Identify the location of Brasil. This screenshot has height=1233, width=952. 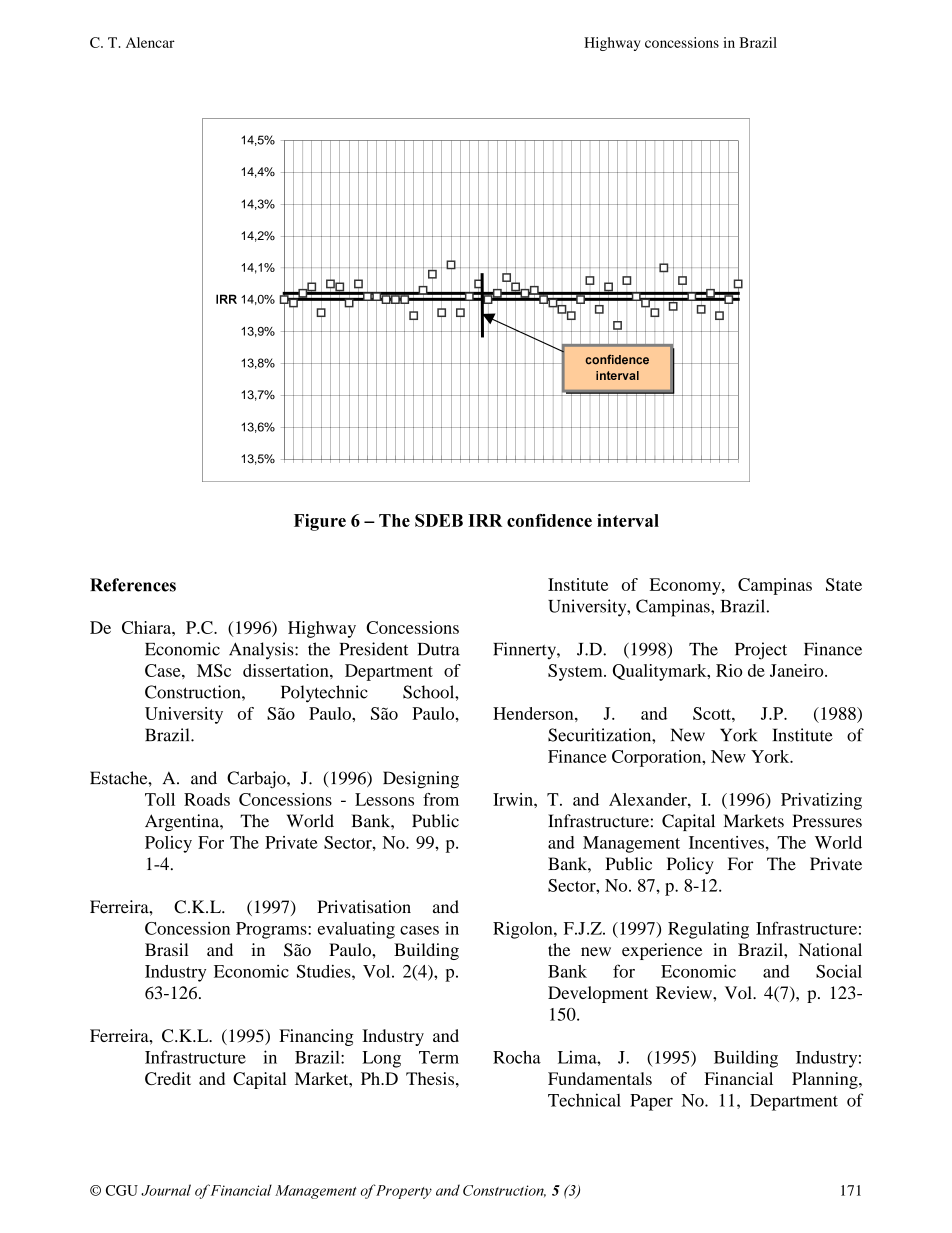
(167, 949).
